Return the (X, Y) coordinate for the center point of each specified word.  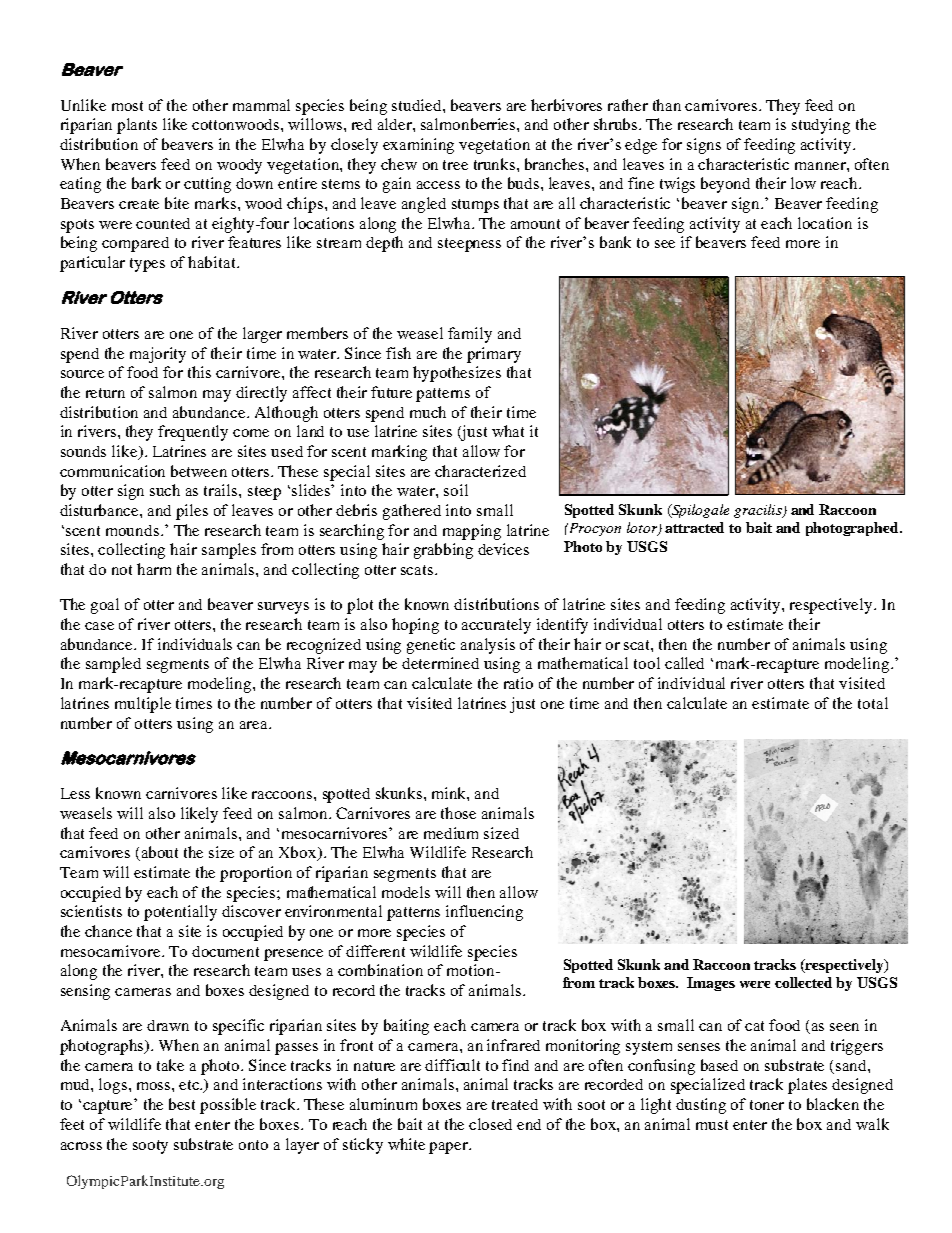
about (160, 852)
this (199, 372)
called (684, 663)
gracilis (759, 511)
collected (803, 982)
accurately (496, 626)
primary (494, 355)
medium (451, 833)
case (99, 626)
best (182, 1104)
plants (137, 126)
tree (455, 165)
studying (821, 126)
